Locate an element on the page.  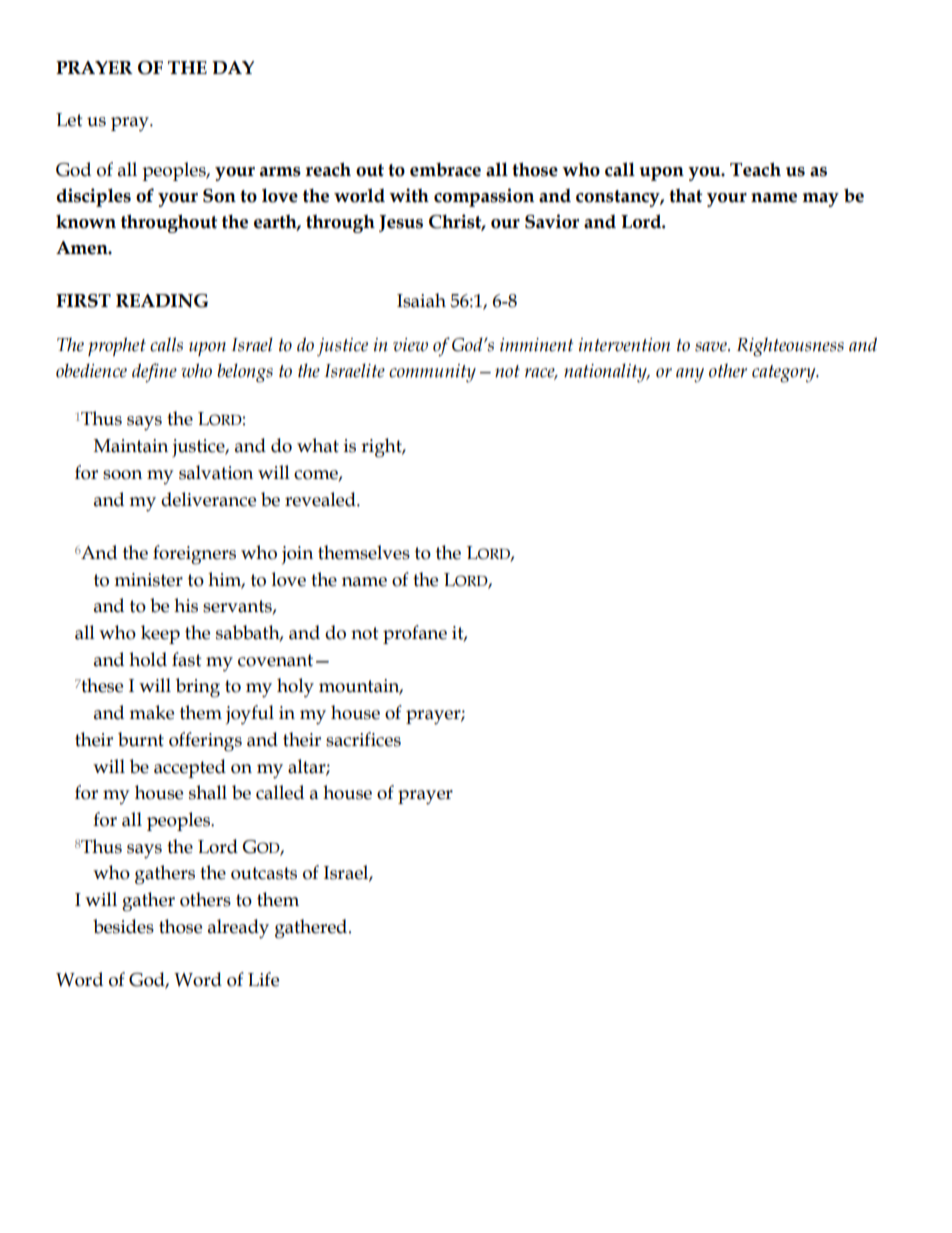
besides is located at coordinates (123, 926).
